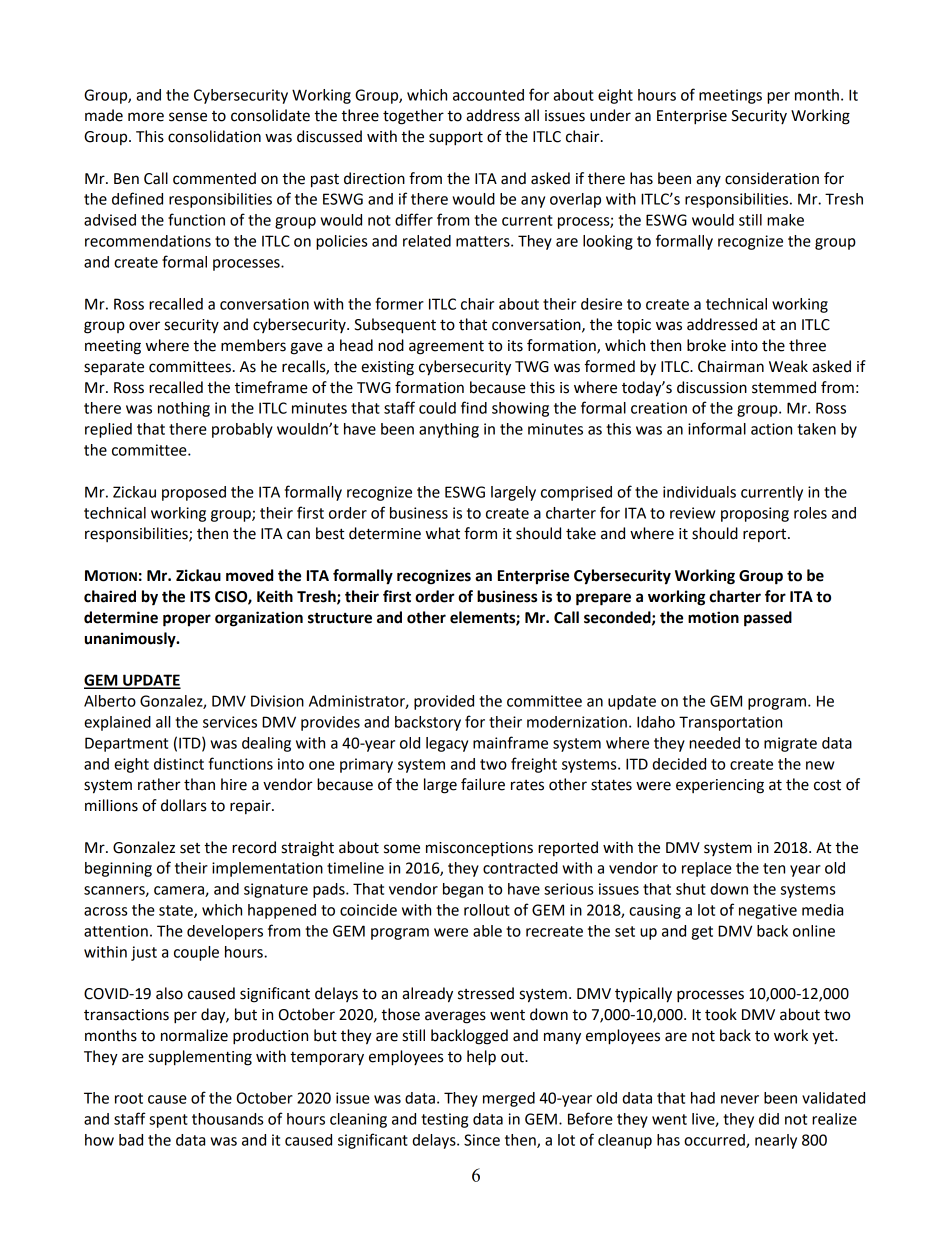 The width and height of the page is (952, 1233). What do you see at coordinates (253, 345) in the page?
I see `members` at bounding box center [253, 345].
